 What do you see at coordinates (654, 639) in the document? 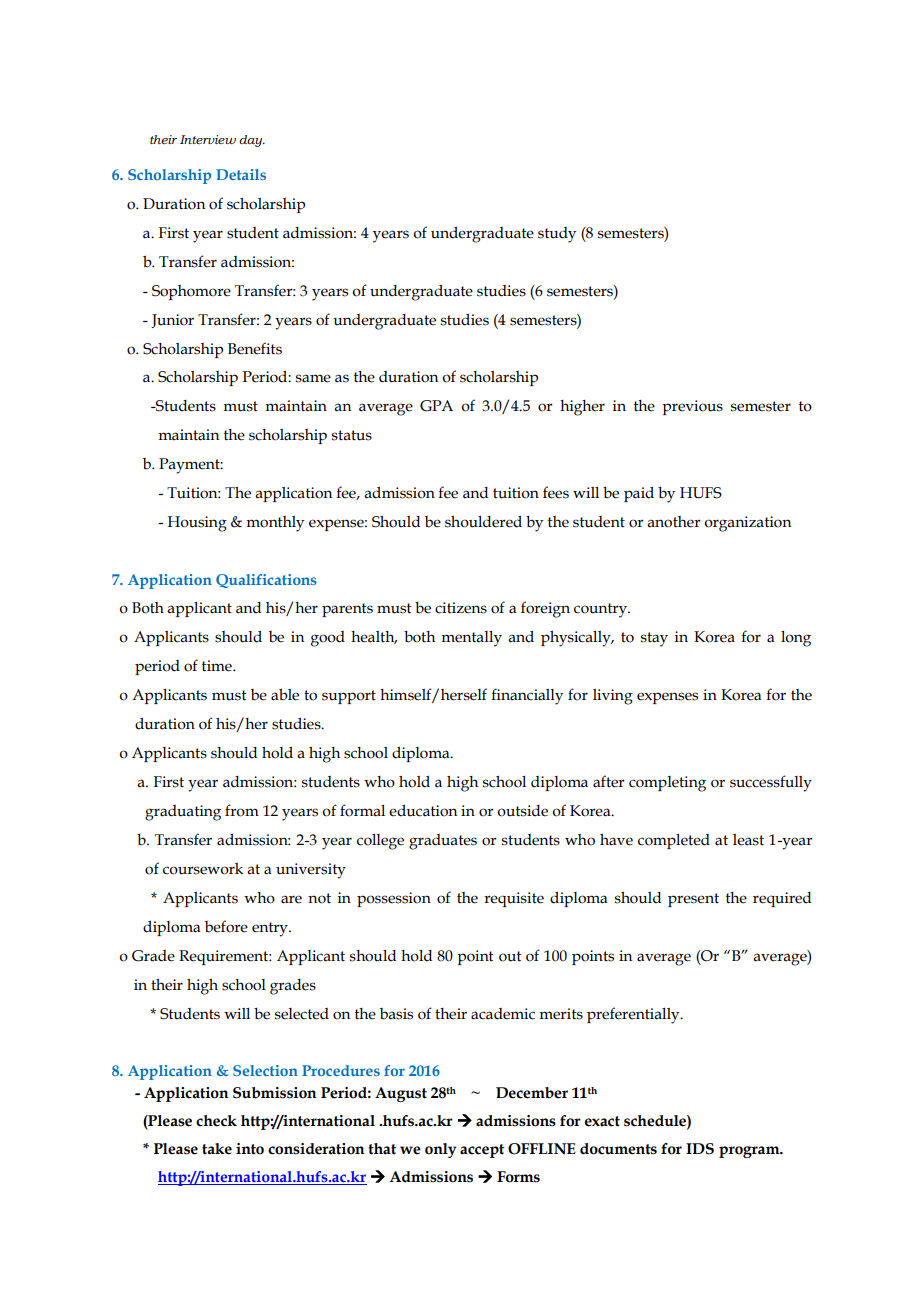
I see `stay` at bounding box center [654, 639].
